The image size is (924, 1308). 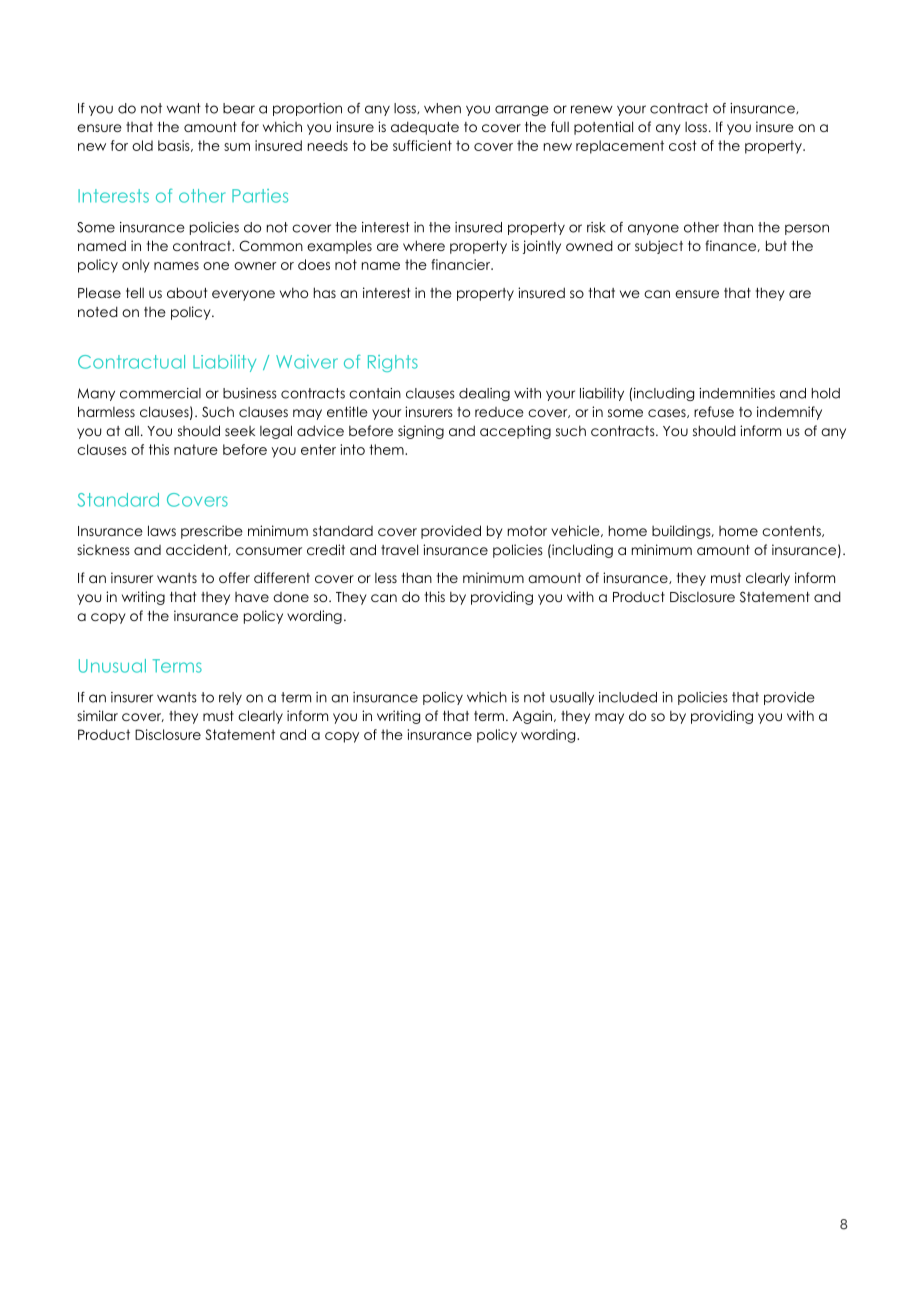 I want to click on cost, so click(x=683, y=145).
